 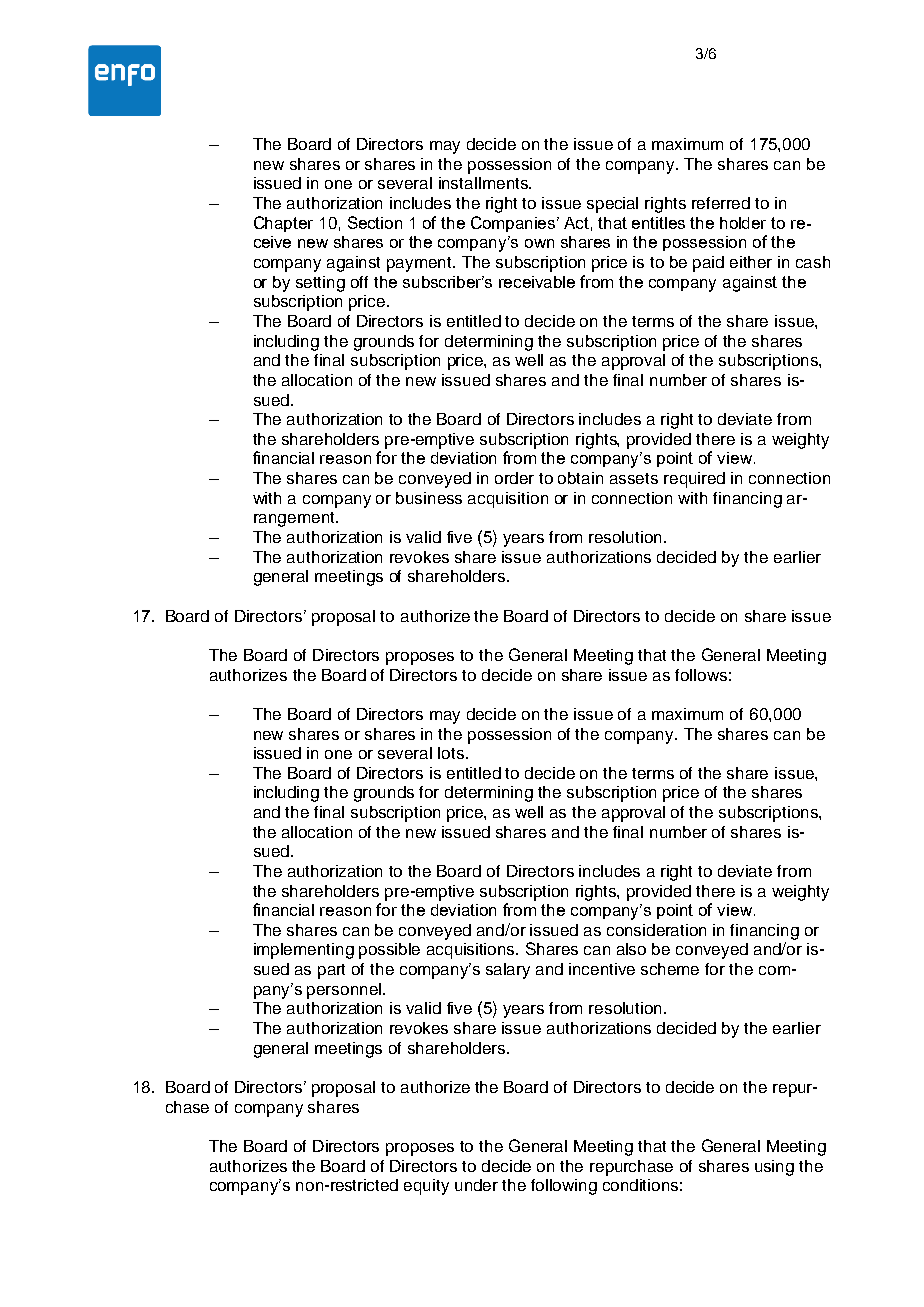 I want to click on own, so click(x=539, y=243).
